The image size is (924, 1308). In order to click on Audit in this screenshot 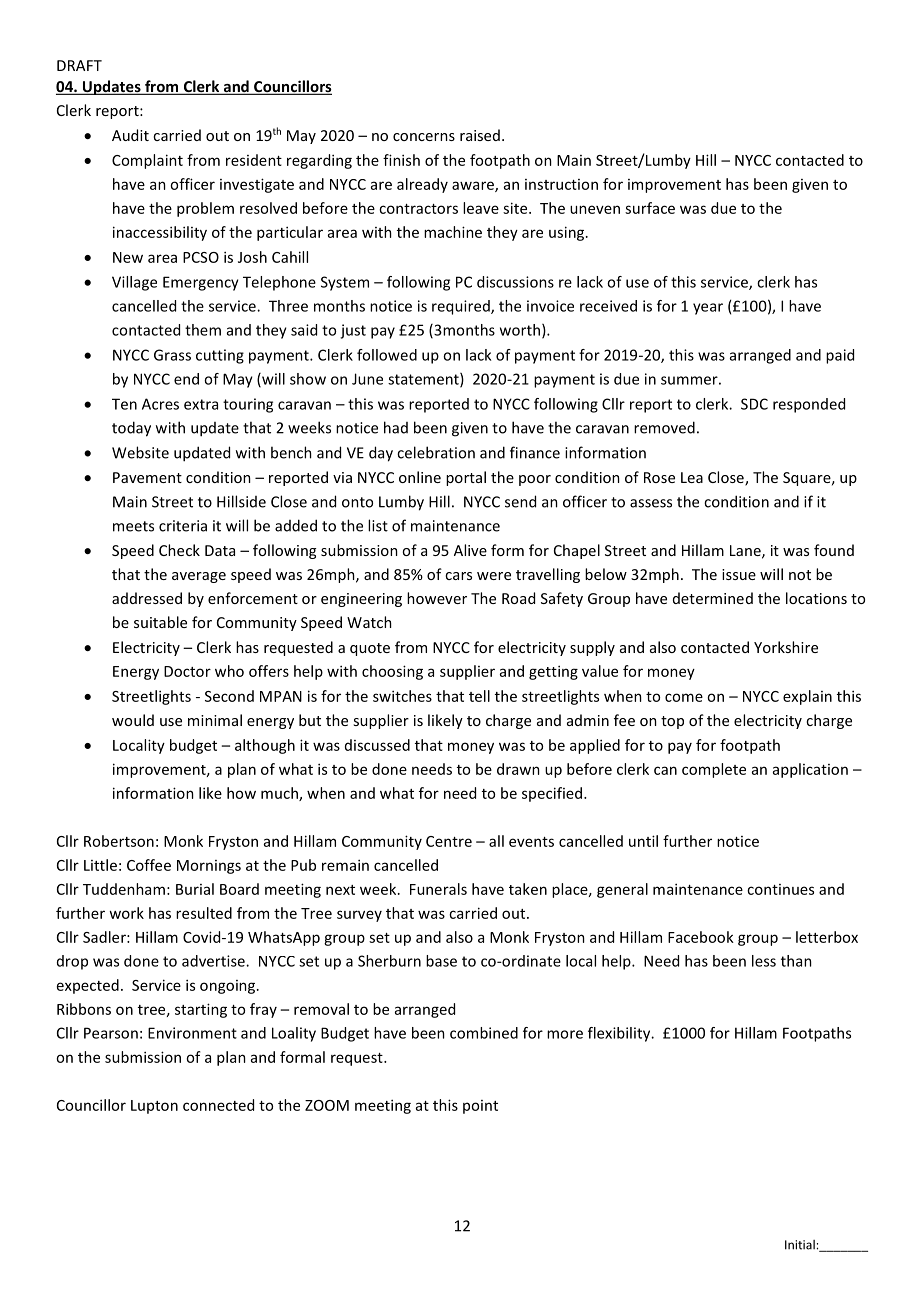, I will do `click(130, 135)`.
